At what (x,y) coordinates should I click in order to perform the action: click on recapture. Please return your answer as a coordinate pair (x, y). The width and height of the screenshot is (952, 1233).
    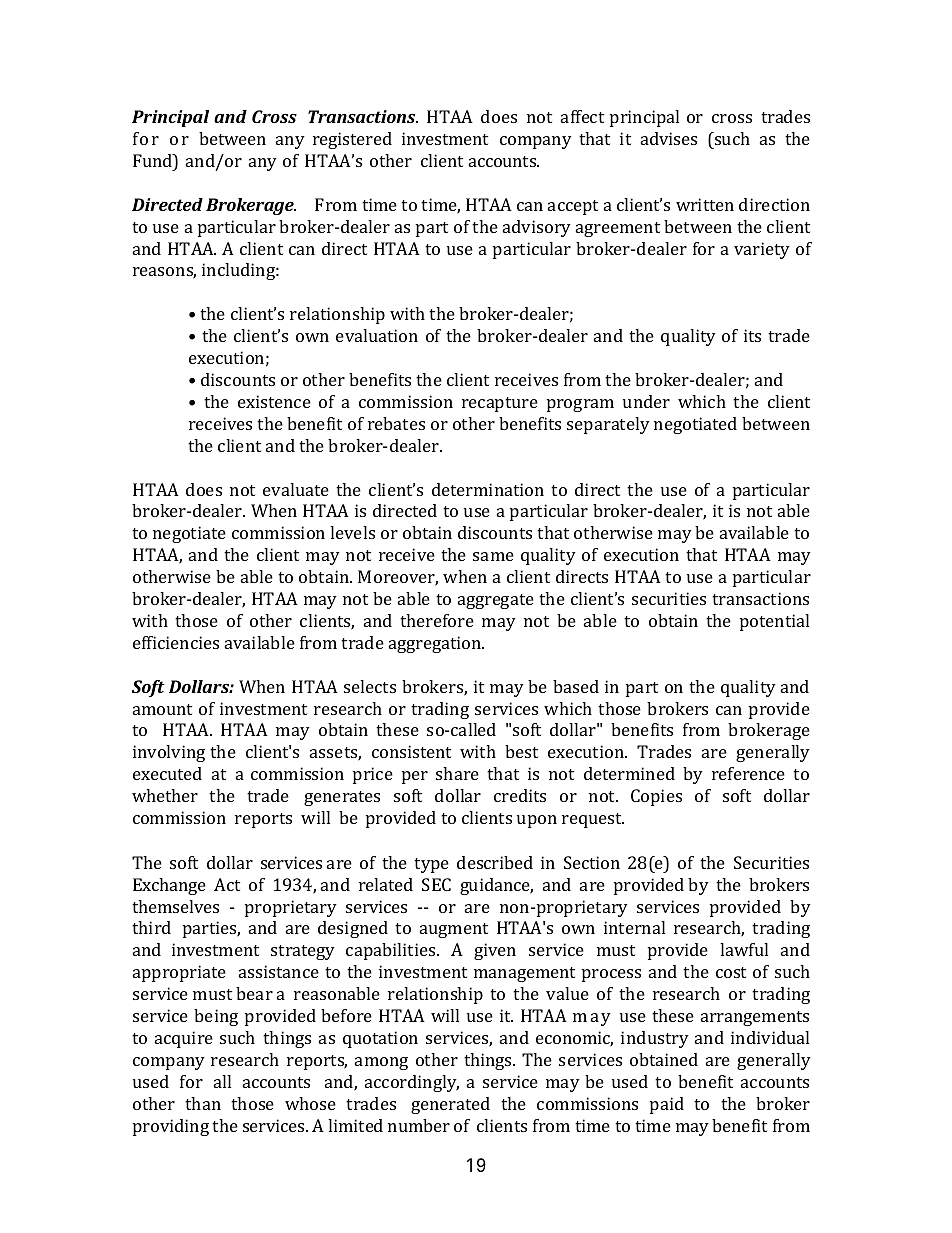
    Looking at the image, I should click on (500, 404).
